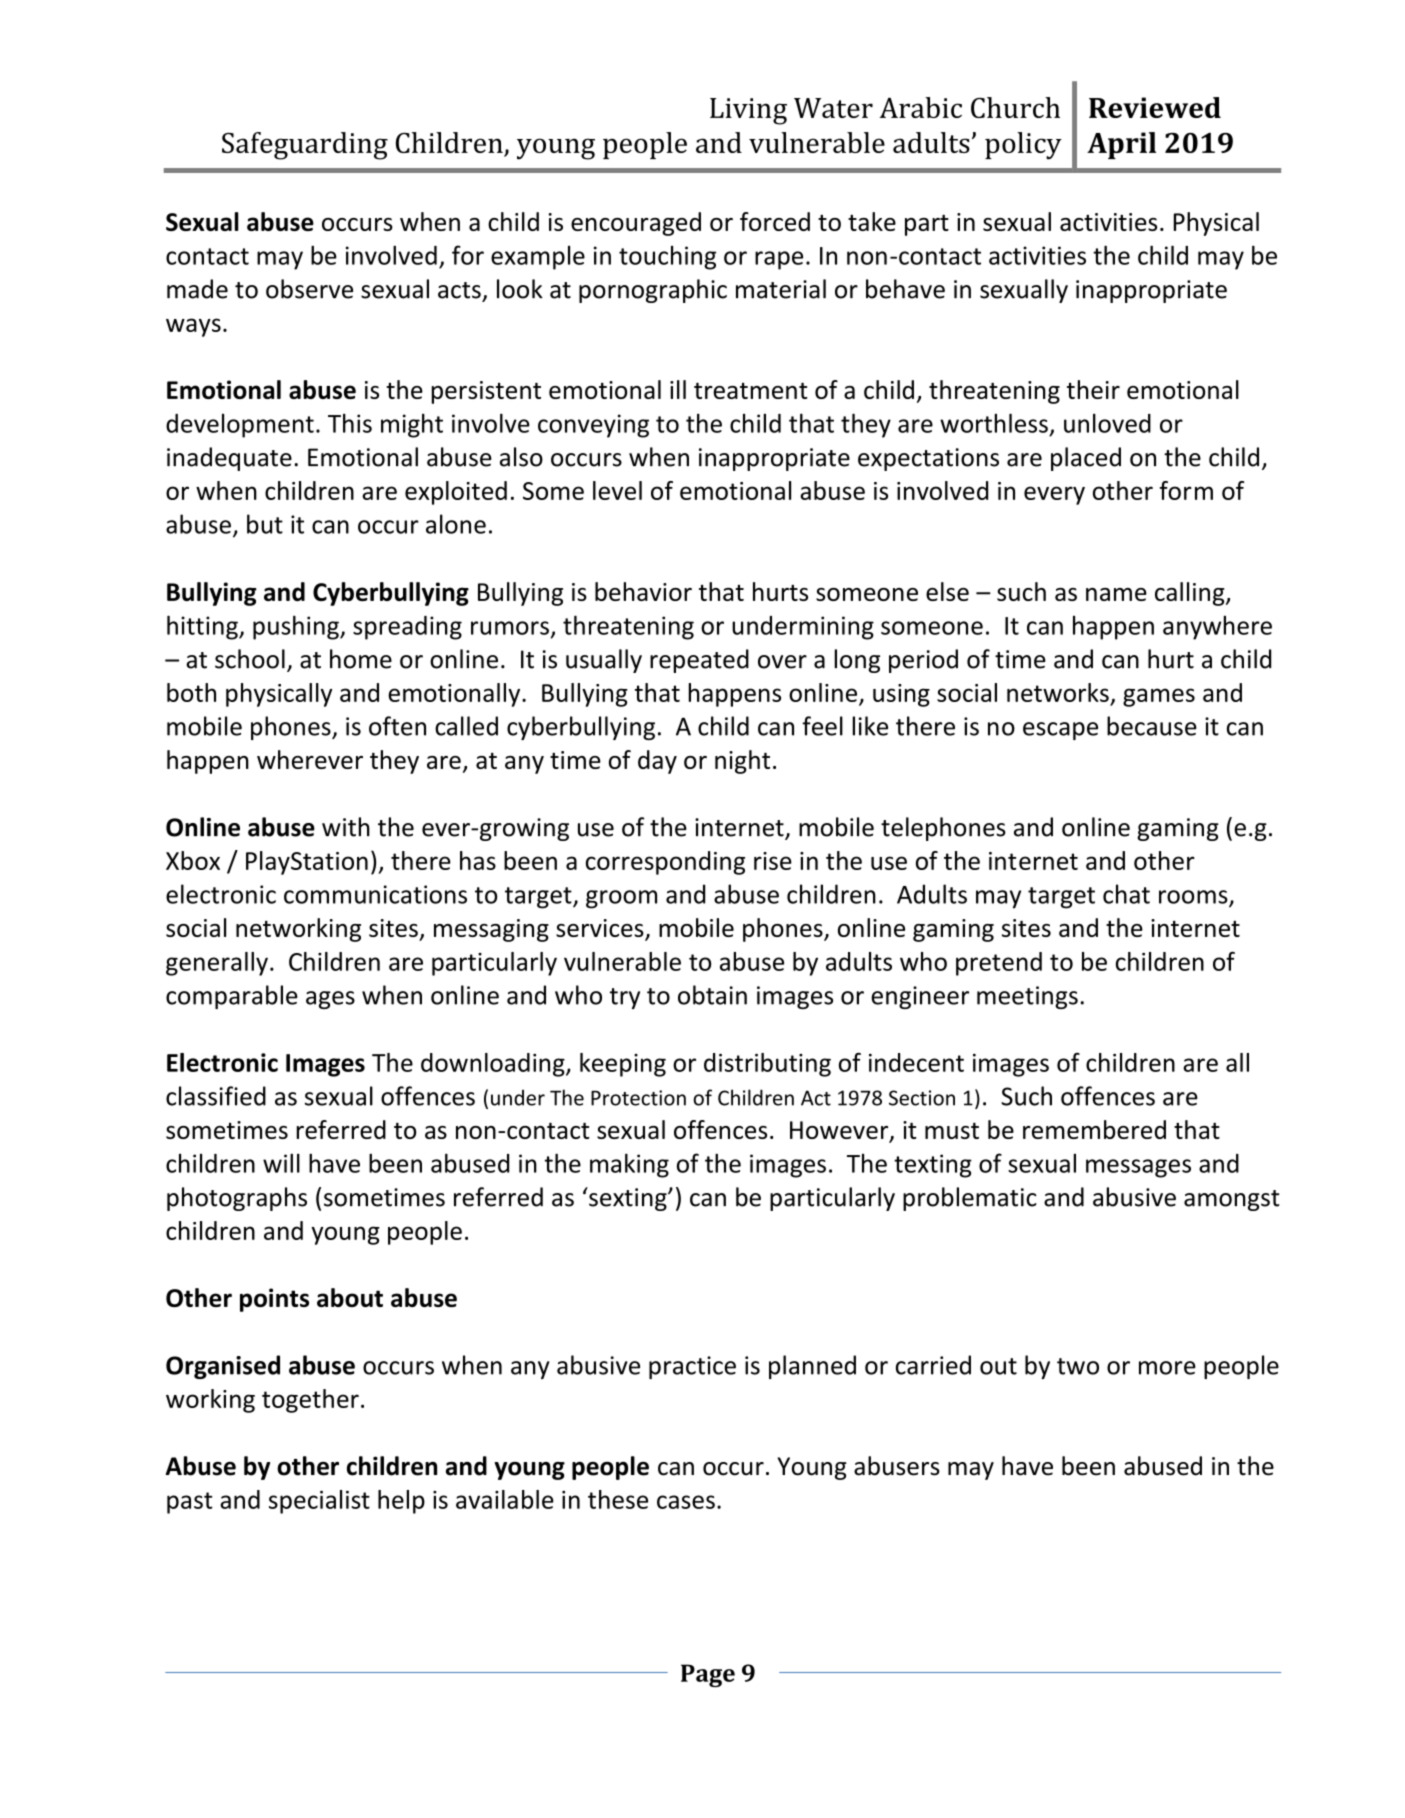 The height and width of the screenshot is (1818, 1405). I want to click on inadequate, so click(229, 459).
